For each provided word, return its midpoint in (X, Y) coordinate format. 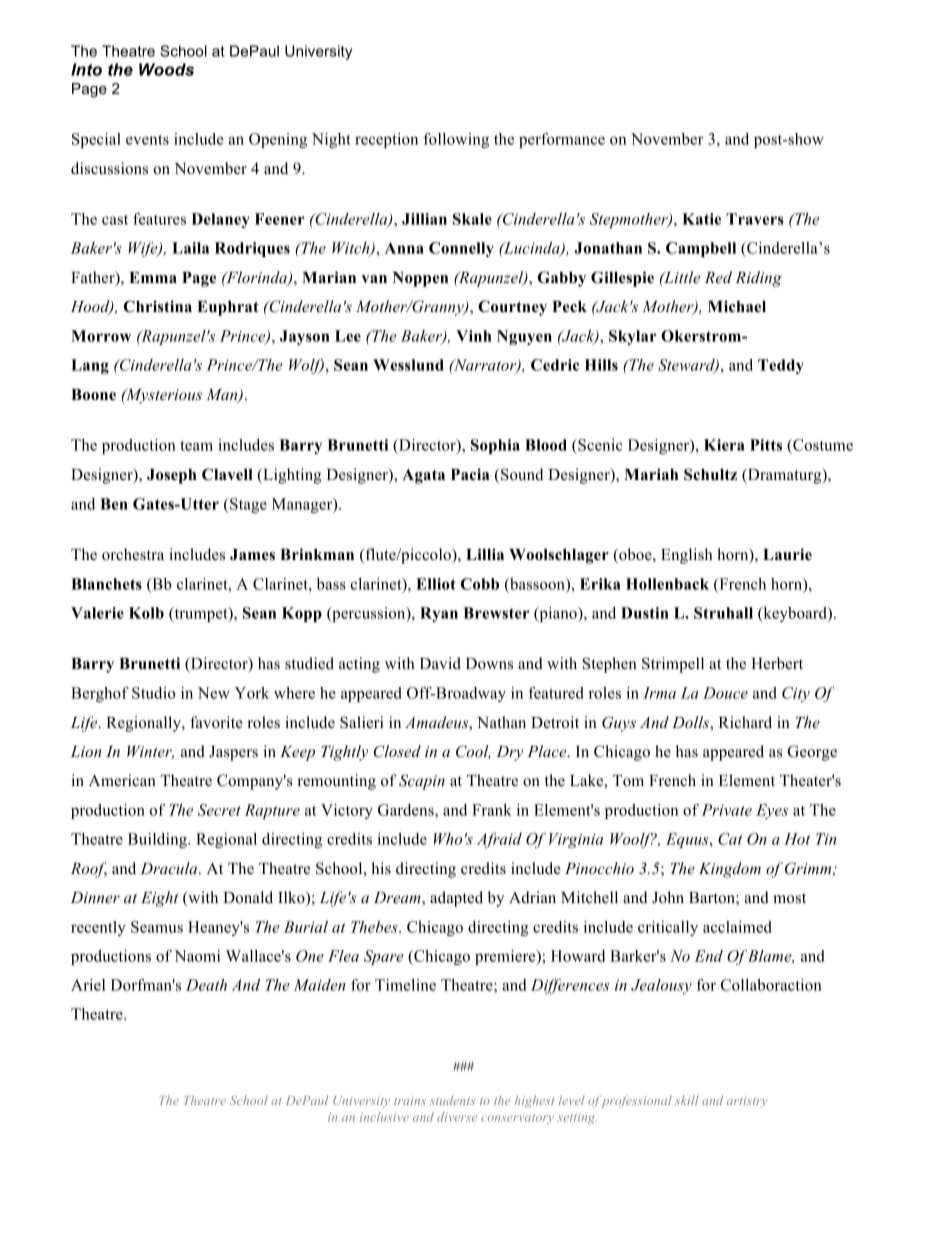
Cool (473, 752)
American (122, 780)
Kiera (724, 445)
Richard (745, 722)
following (456, 140)
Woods (166, 69)
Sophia (495, 446)
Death (206, 985)
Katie (701, 219)
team (196, 446)
